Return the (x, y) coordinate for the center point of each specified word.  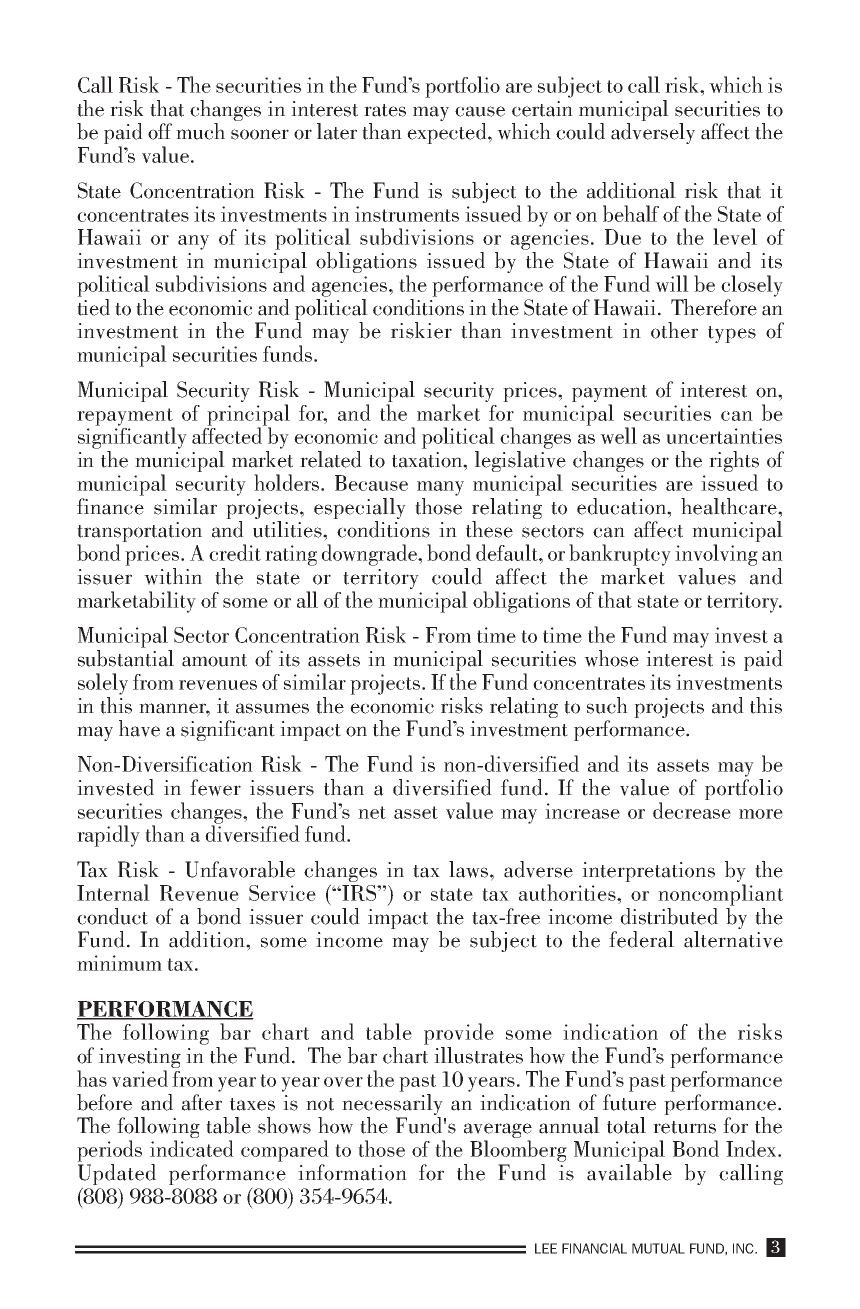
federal (641, 939)
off (160, 131)
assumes (272, 708)
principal (248, 416)
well (618, 435)
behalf (631, 213)
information (352, 1172)
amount (214, 660)
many (440, 488)
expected (448, 133)
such (607, 705)
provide (459, 1034)
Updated (116, 1174)
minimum (119, 963)
